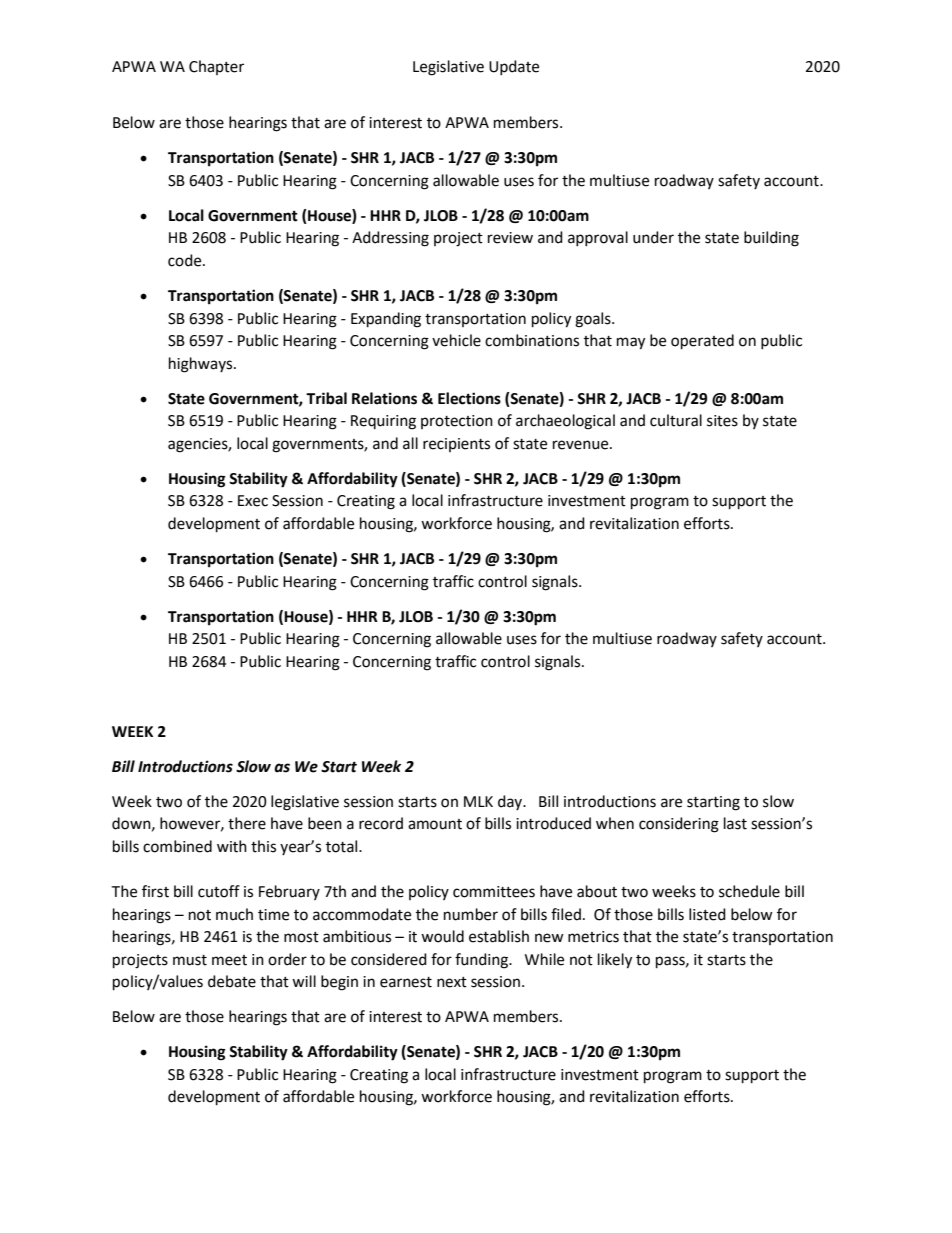 This page has height=1233, width=952. Describe the element at coordinates (216, 67) in the page. I see `Chapter` at that location.
